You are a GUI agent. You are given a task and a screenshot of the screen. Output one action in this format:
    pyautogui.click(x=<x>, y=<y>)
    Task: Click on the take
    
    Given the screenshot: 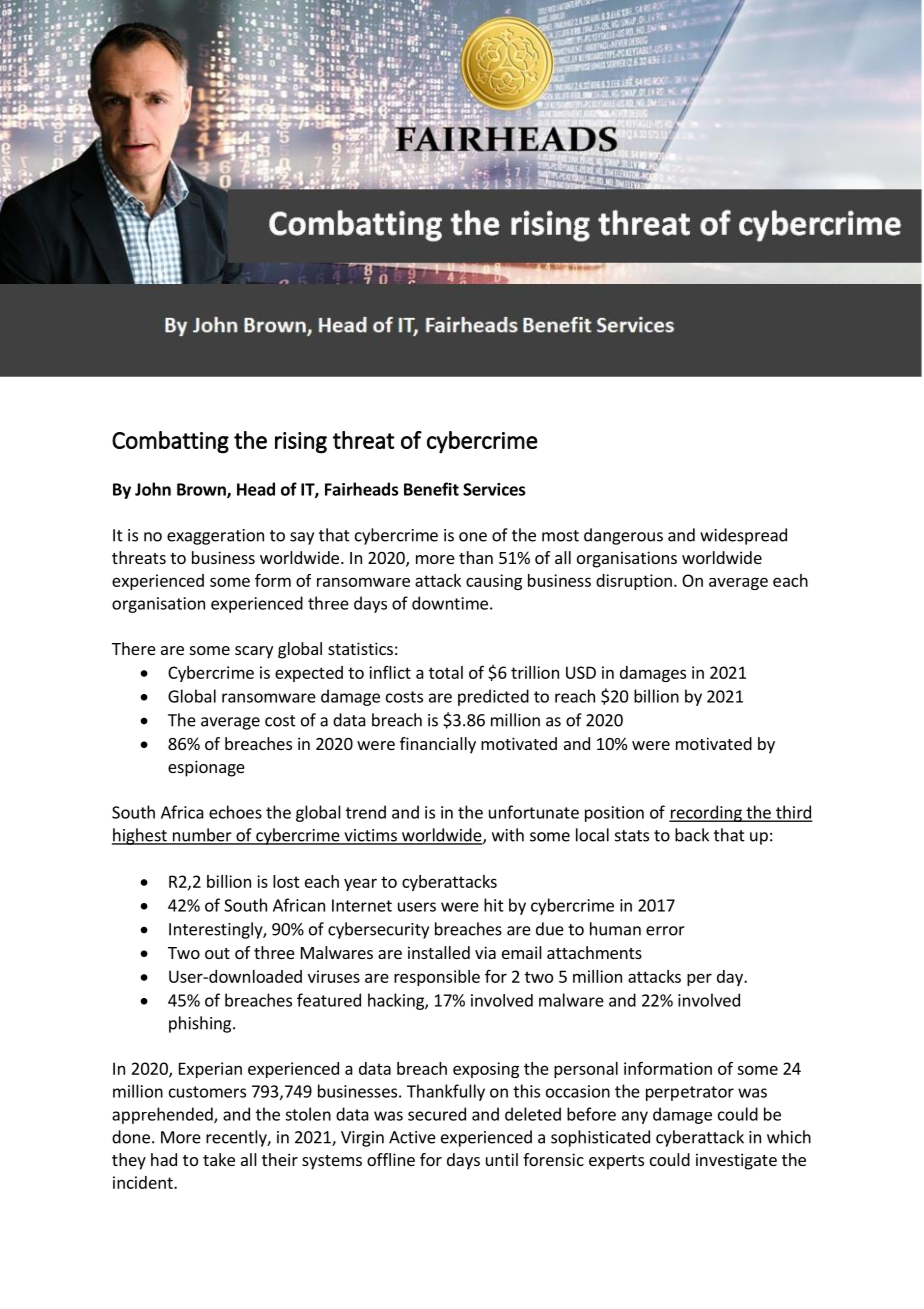 What is the action you would take?
    pyautogui.click(x=219, y=1159)
